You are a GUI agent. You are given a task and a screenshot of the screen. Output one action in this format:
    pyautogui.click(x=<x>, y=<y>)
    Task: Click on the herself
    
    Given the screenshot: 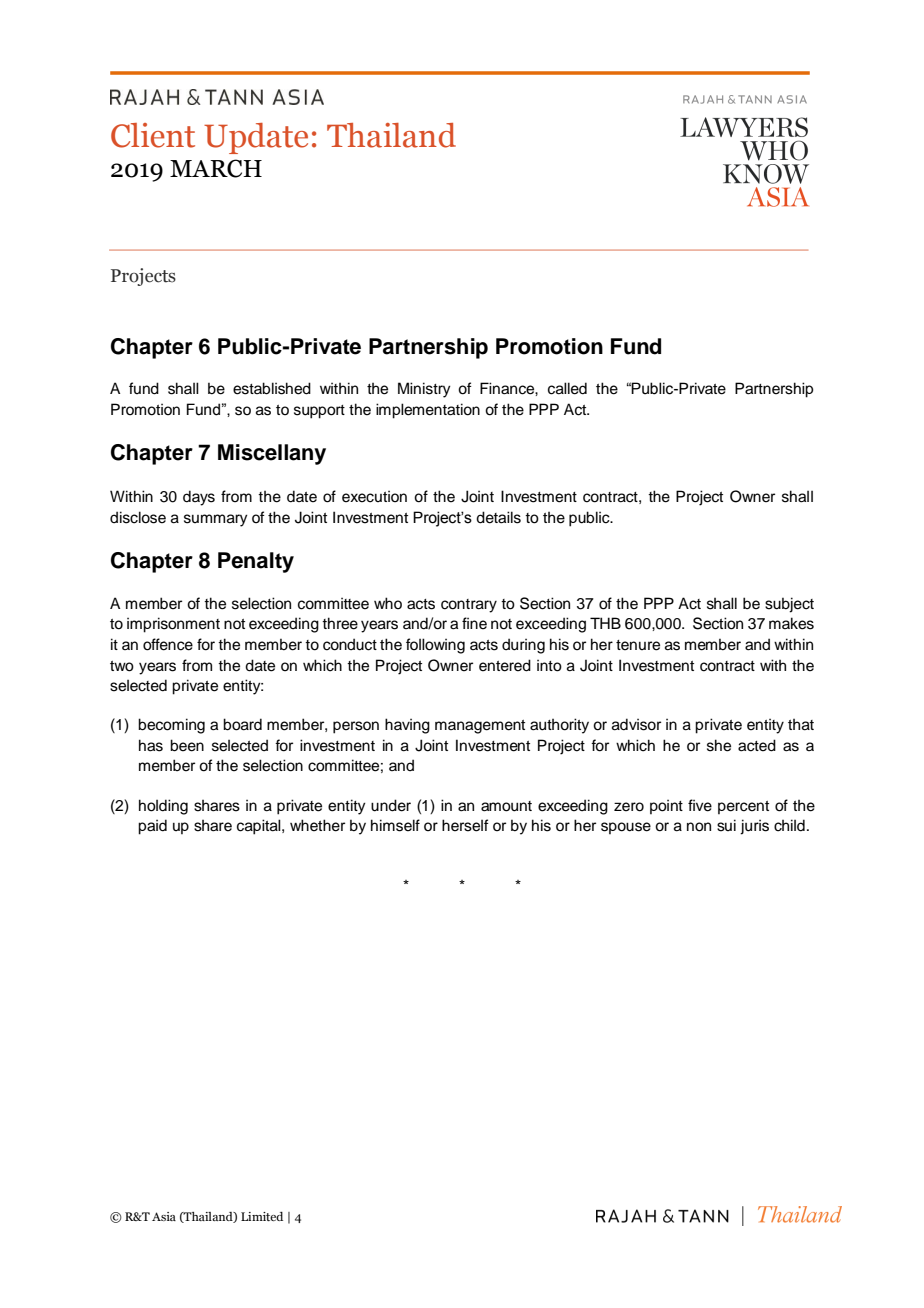 What is the action you would take?
    pyautogui.click(x=465, y=825)
